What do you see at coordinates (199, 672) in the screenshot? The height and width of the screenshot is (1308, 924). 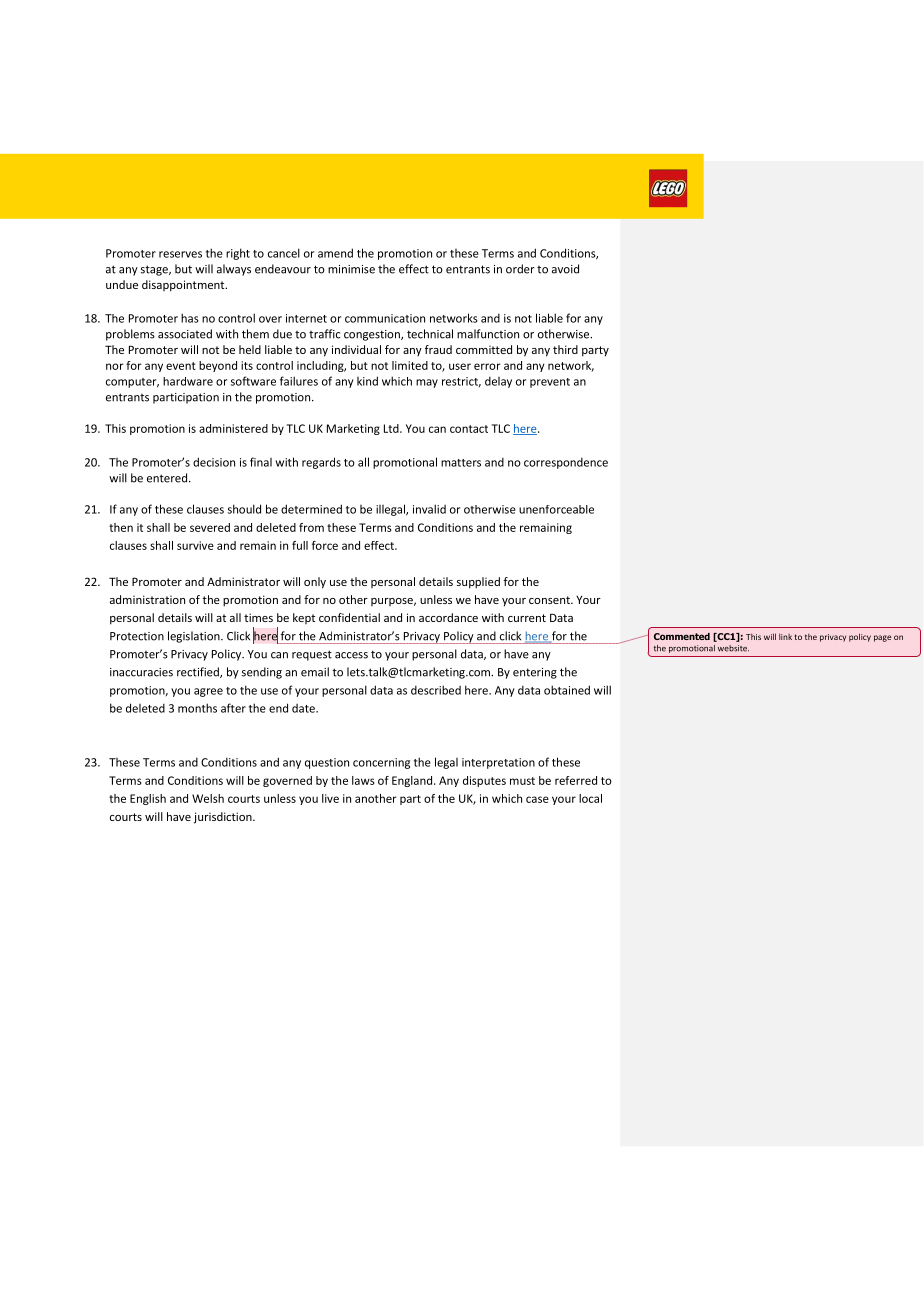 I see `rectified` at bounding box center [199, 672].
